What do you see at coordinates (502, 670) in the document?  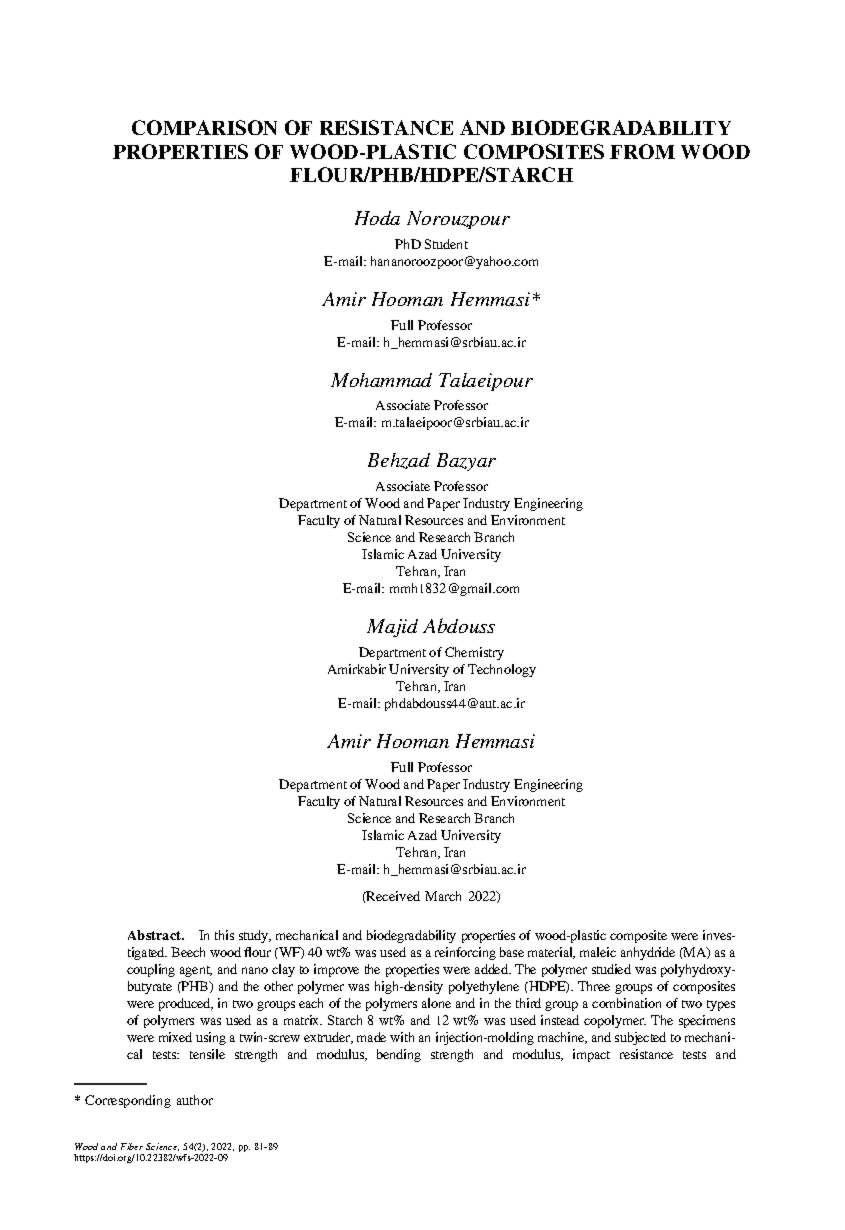 I see `Technology` at bounding box center [502, 670].
